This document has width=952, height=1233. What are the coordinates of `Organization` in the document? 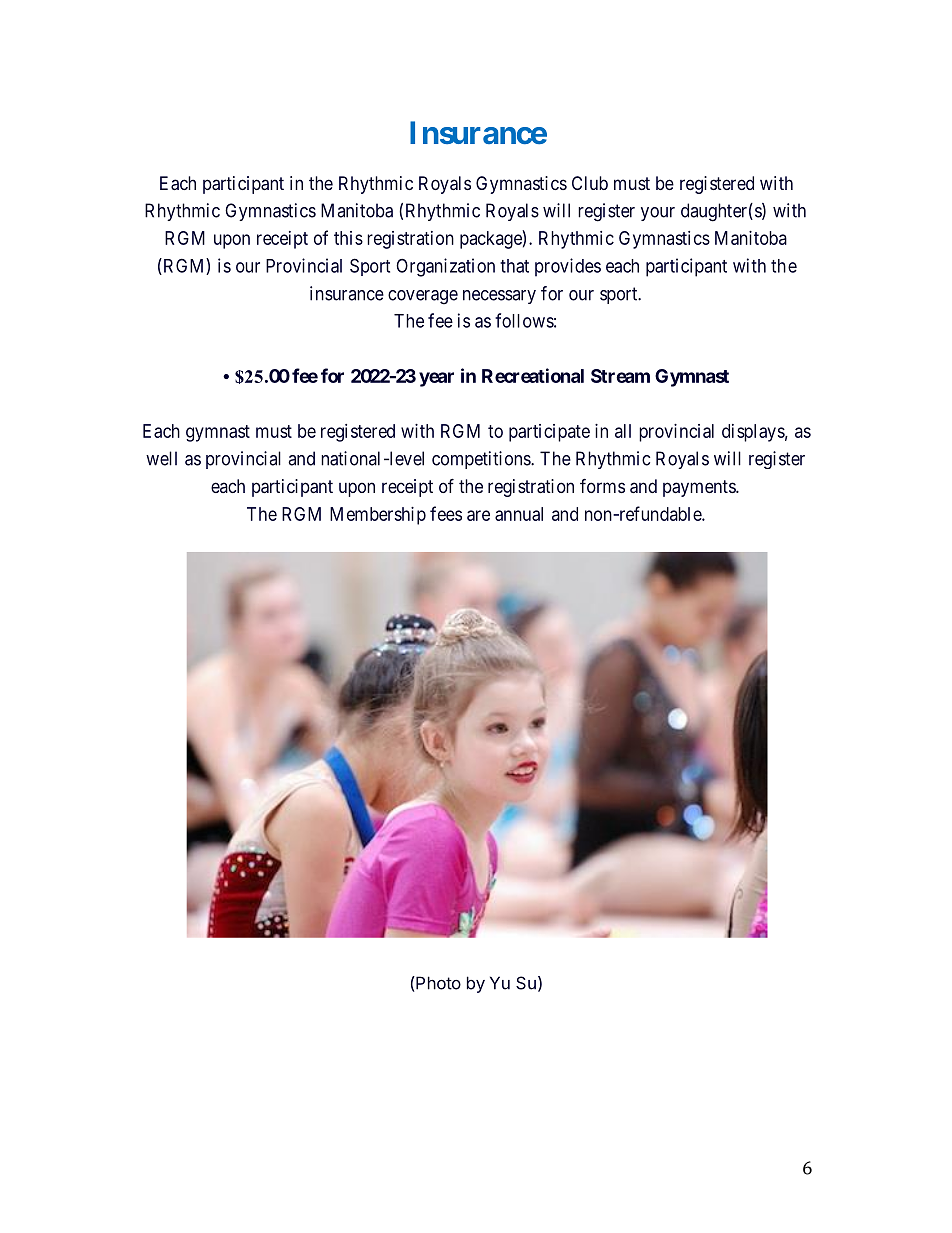 It's located at (445, 267).
